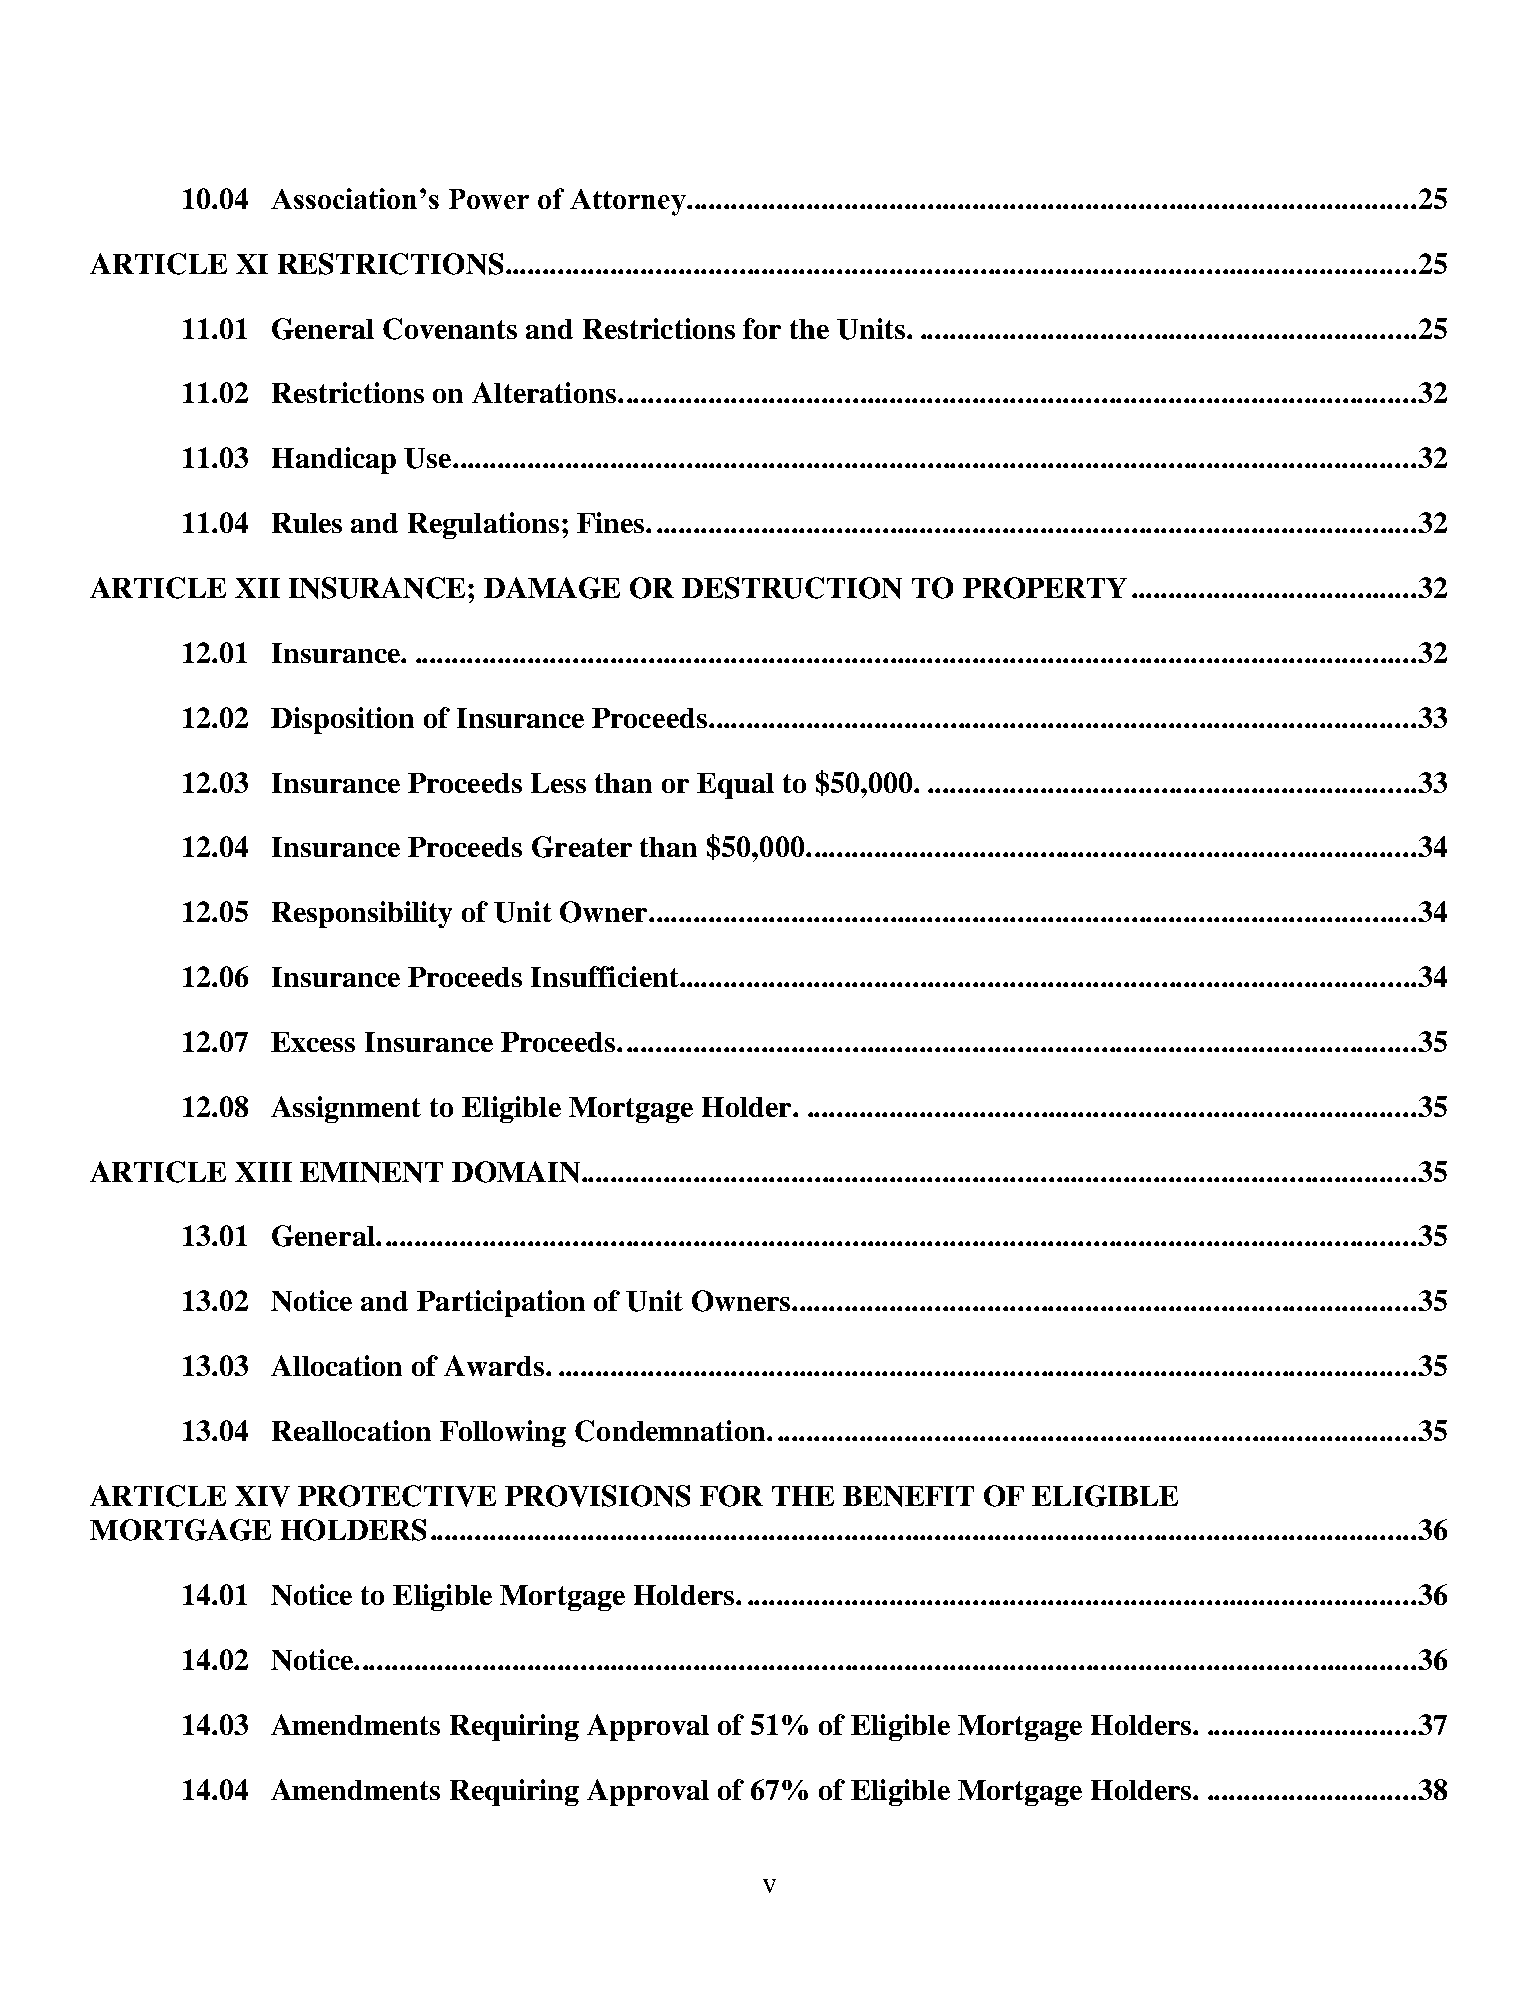  What do you see at coordinates (313, 1042) in the screenshot?
I see `Excess` at bounding box center [313, 1042].
